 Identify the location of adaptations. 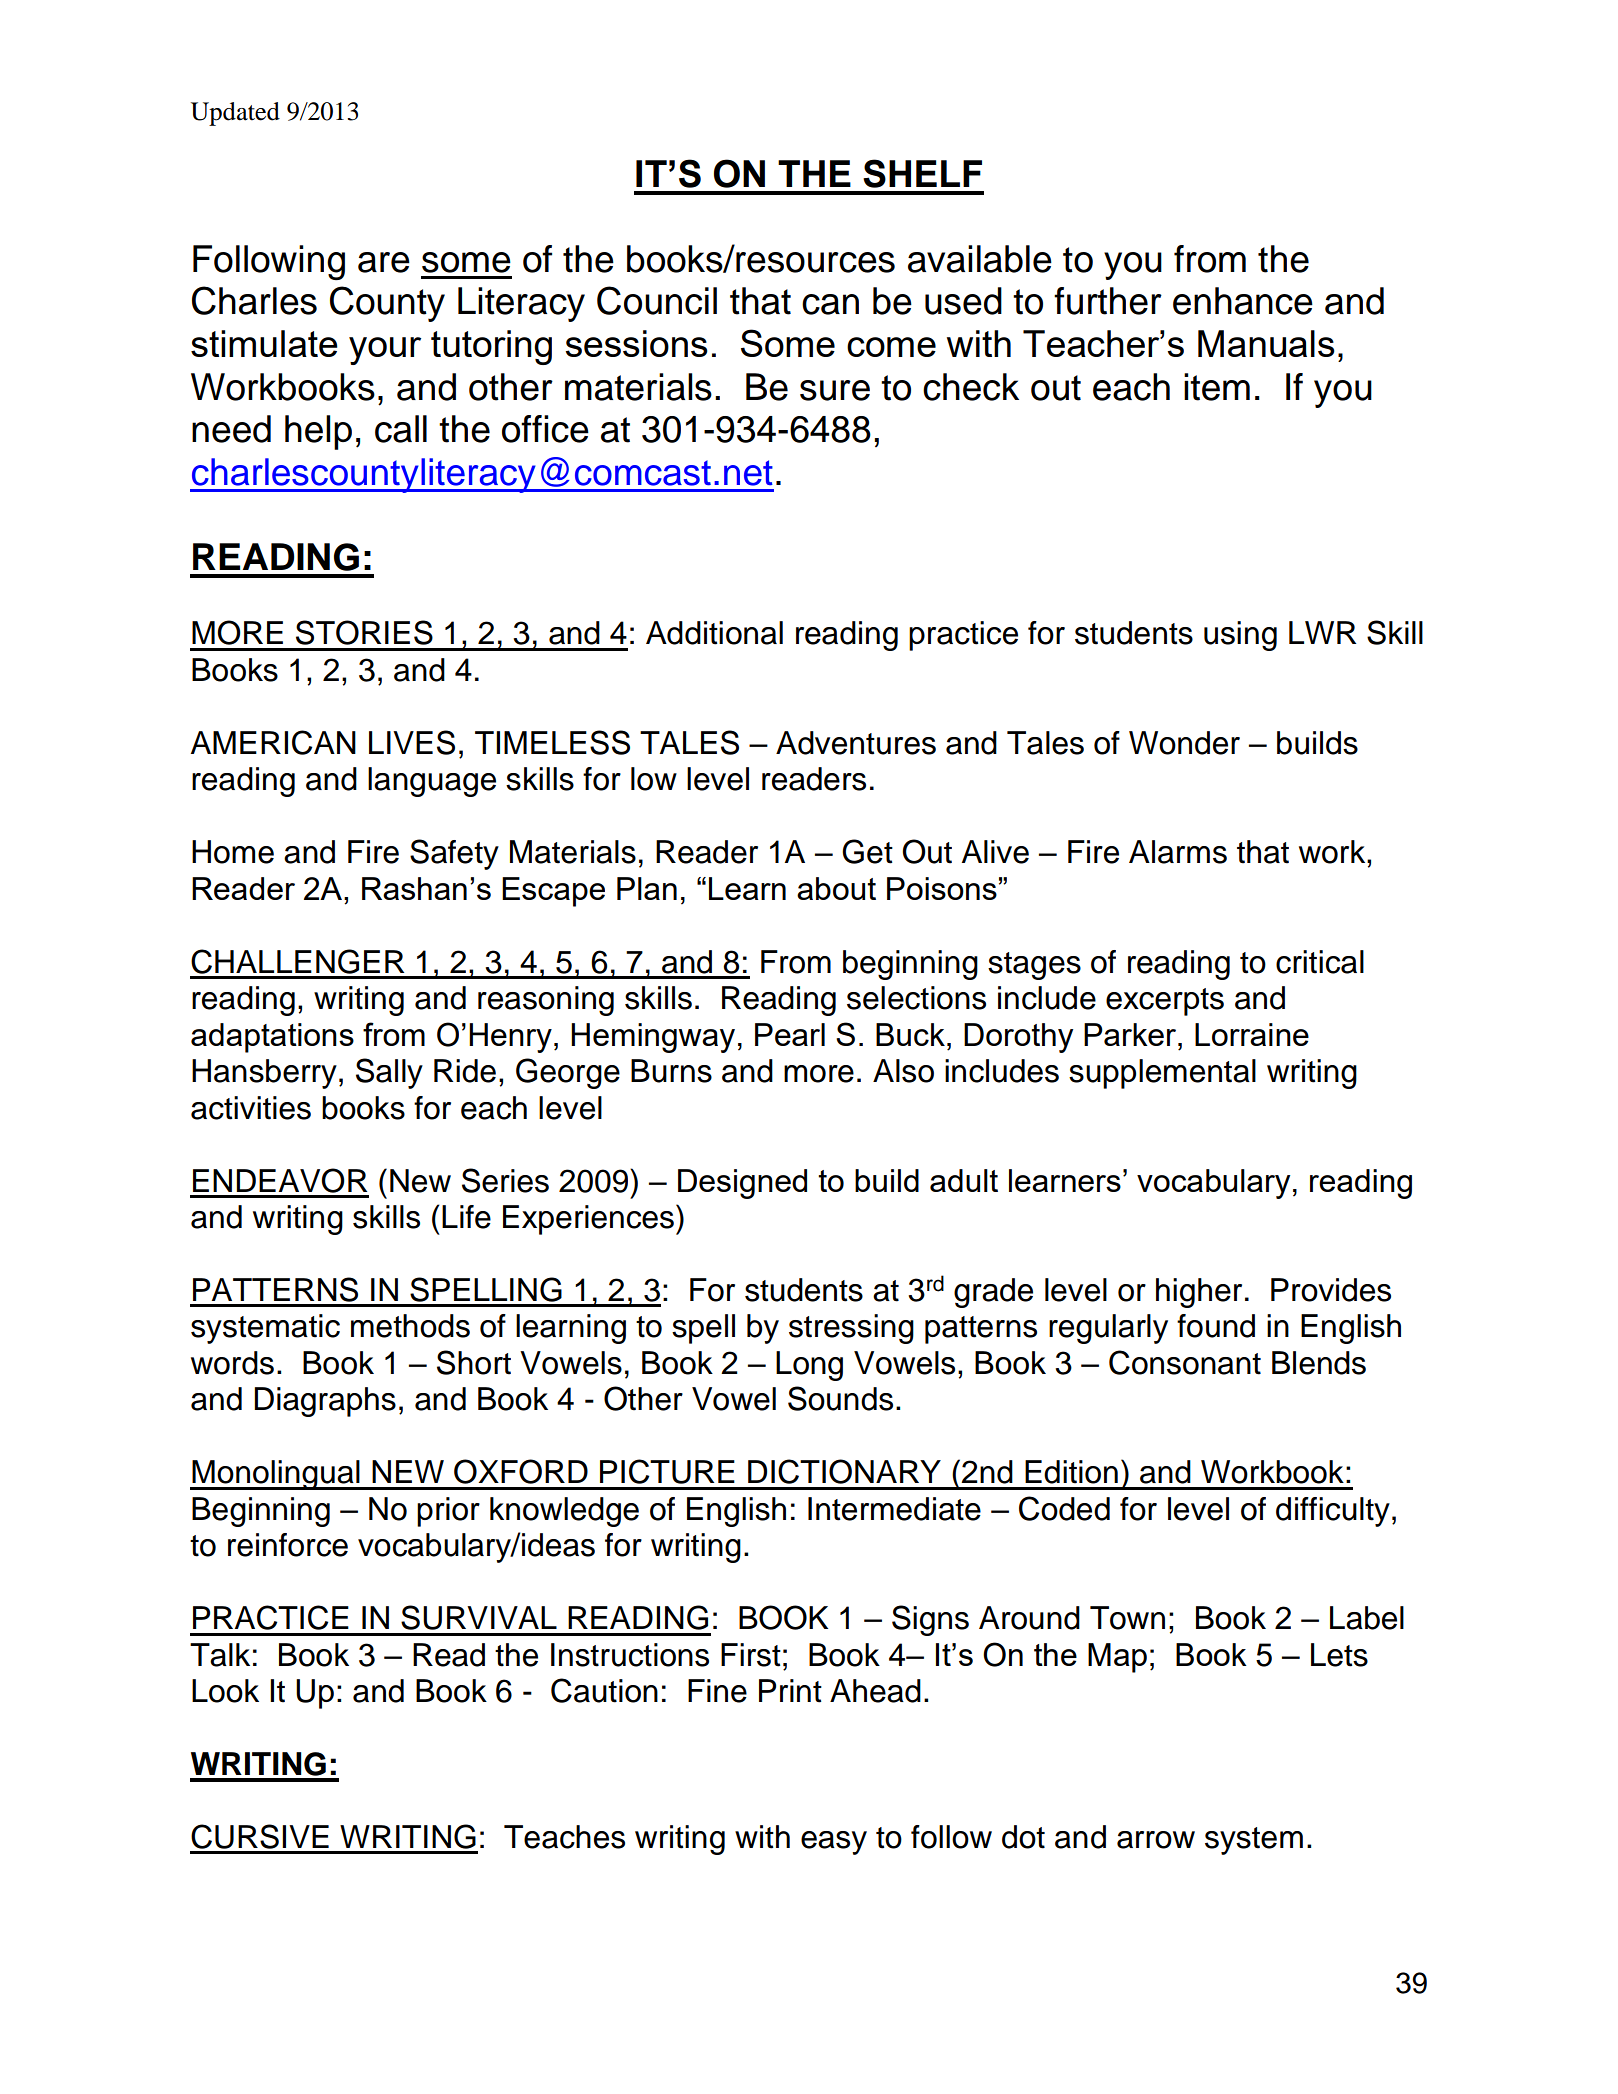
(272, 1038).
